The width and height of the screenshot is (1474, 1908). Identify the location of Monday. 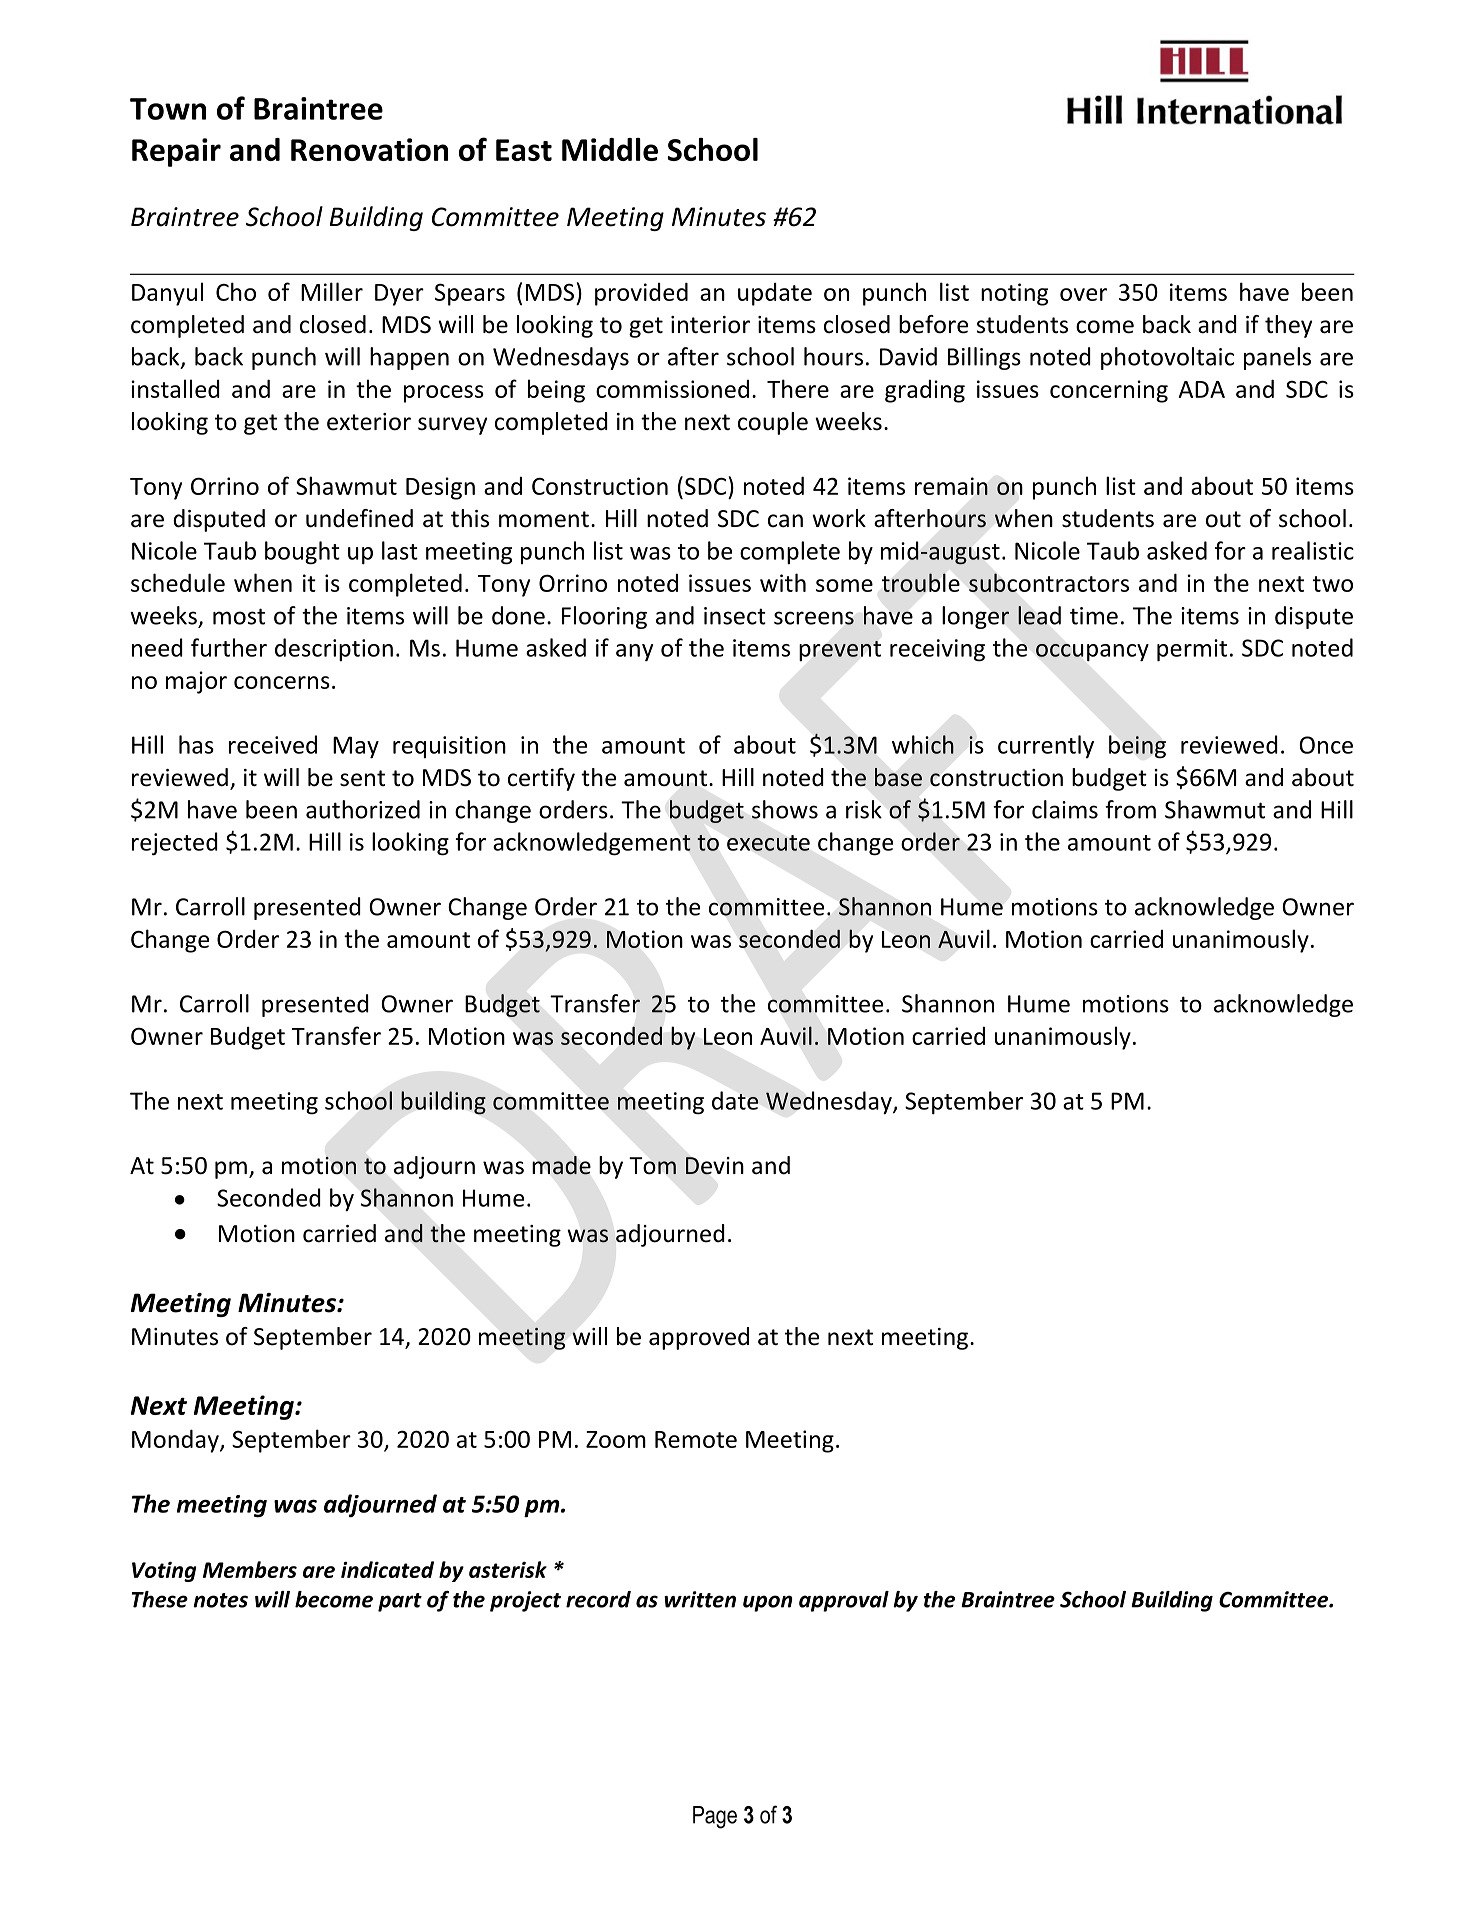
(176, 1441).
